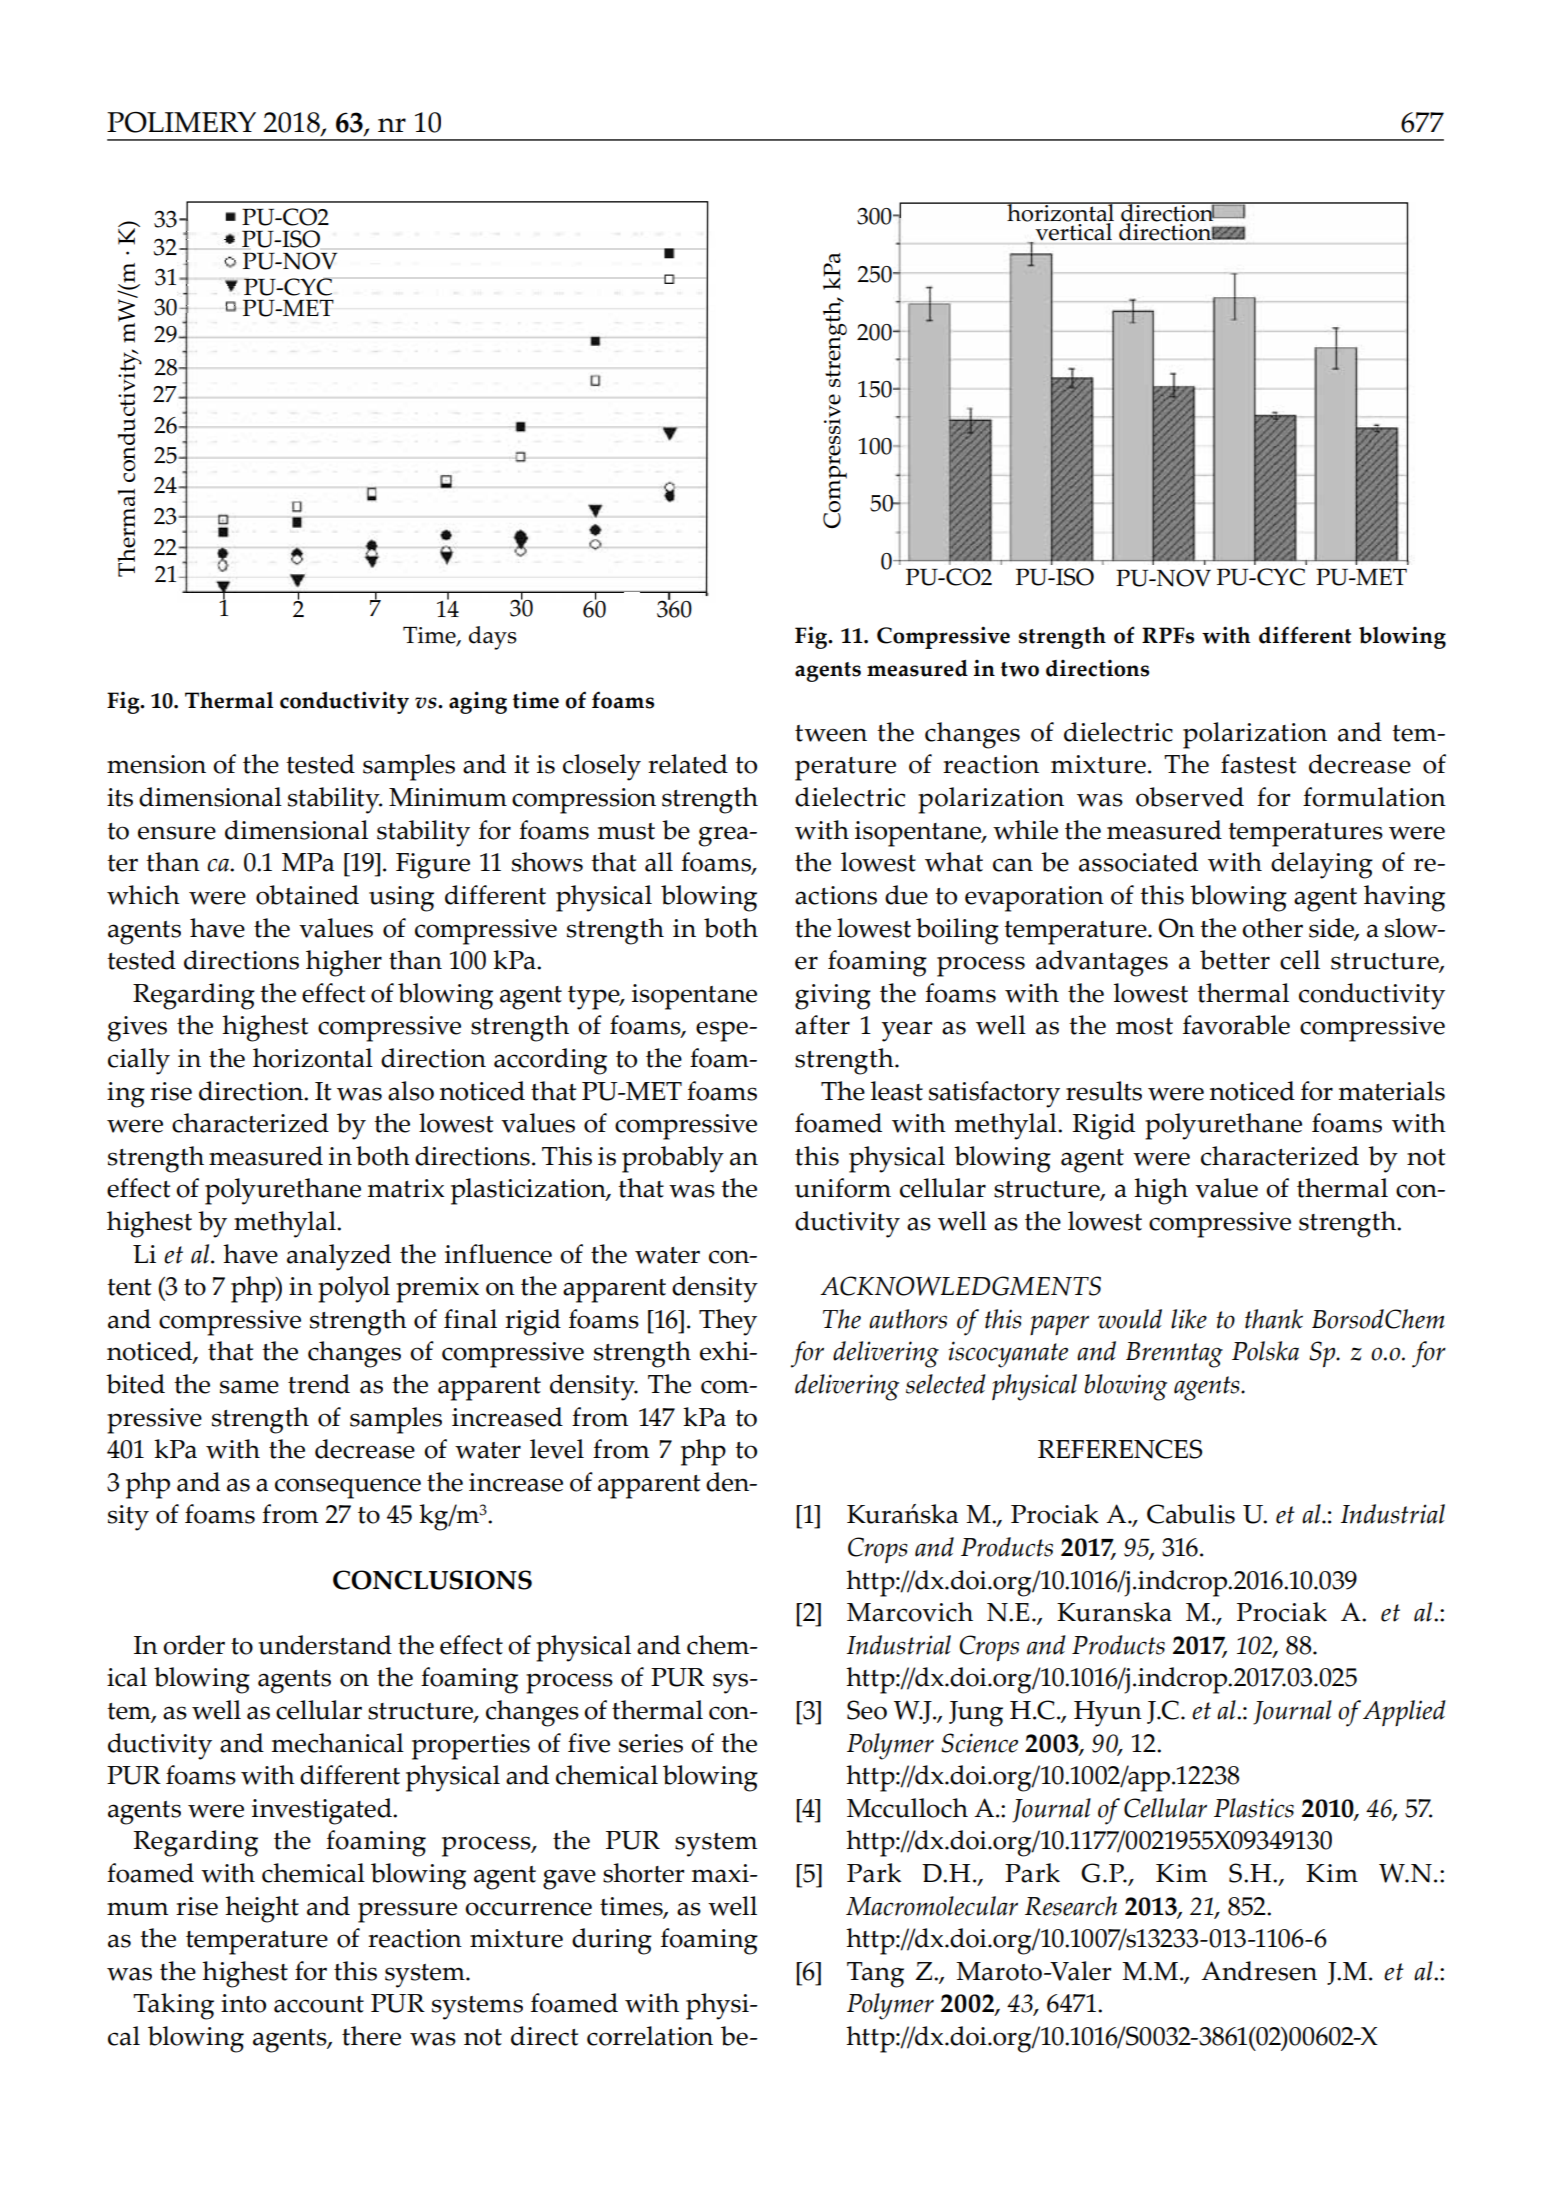 The width and height of the screenshot is (1553, 2196). Describe the element at coordinates (411, 1091) in the screenshot. I see `also` at that location.
